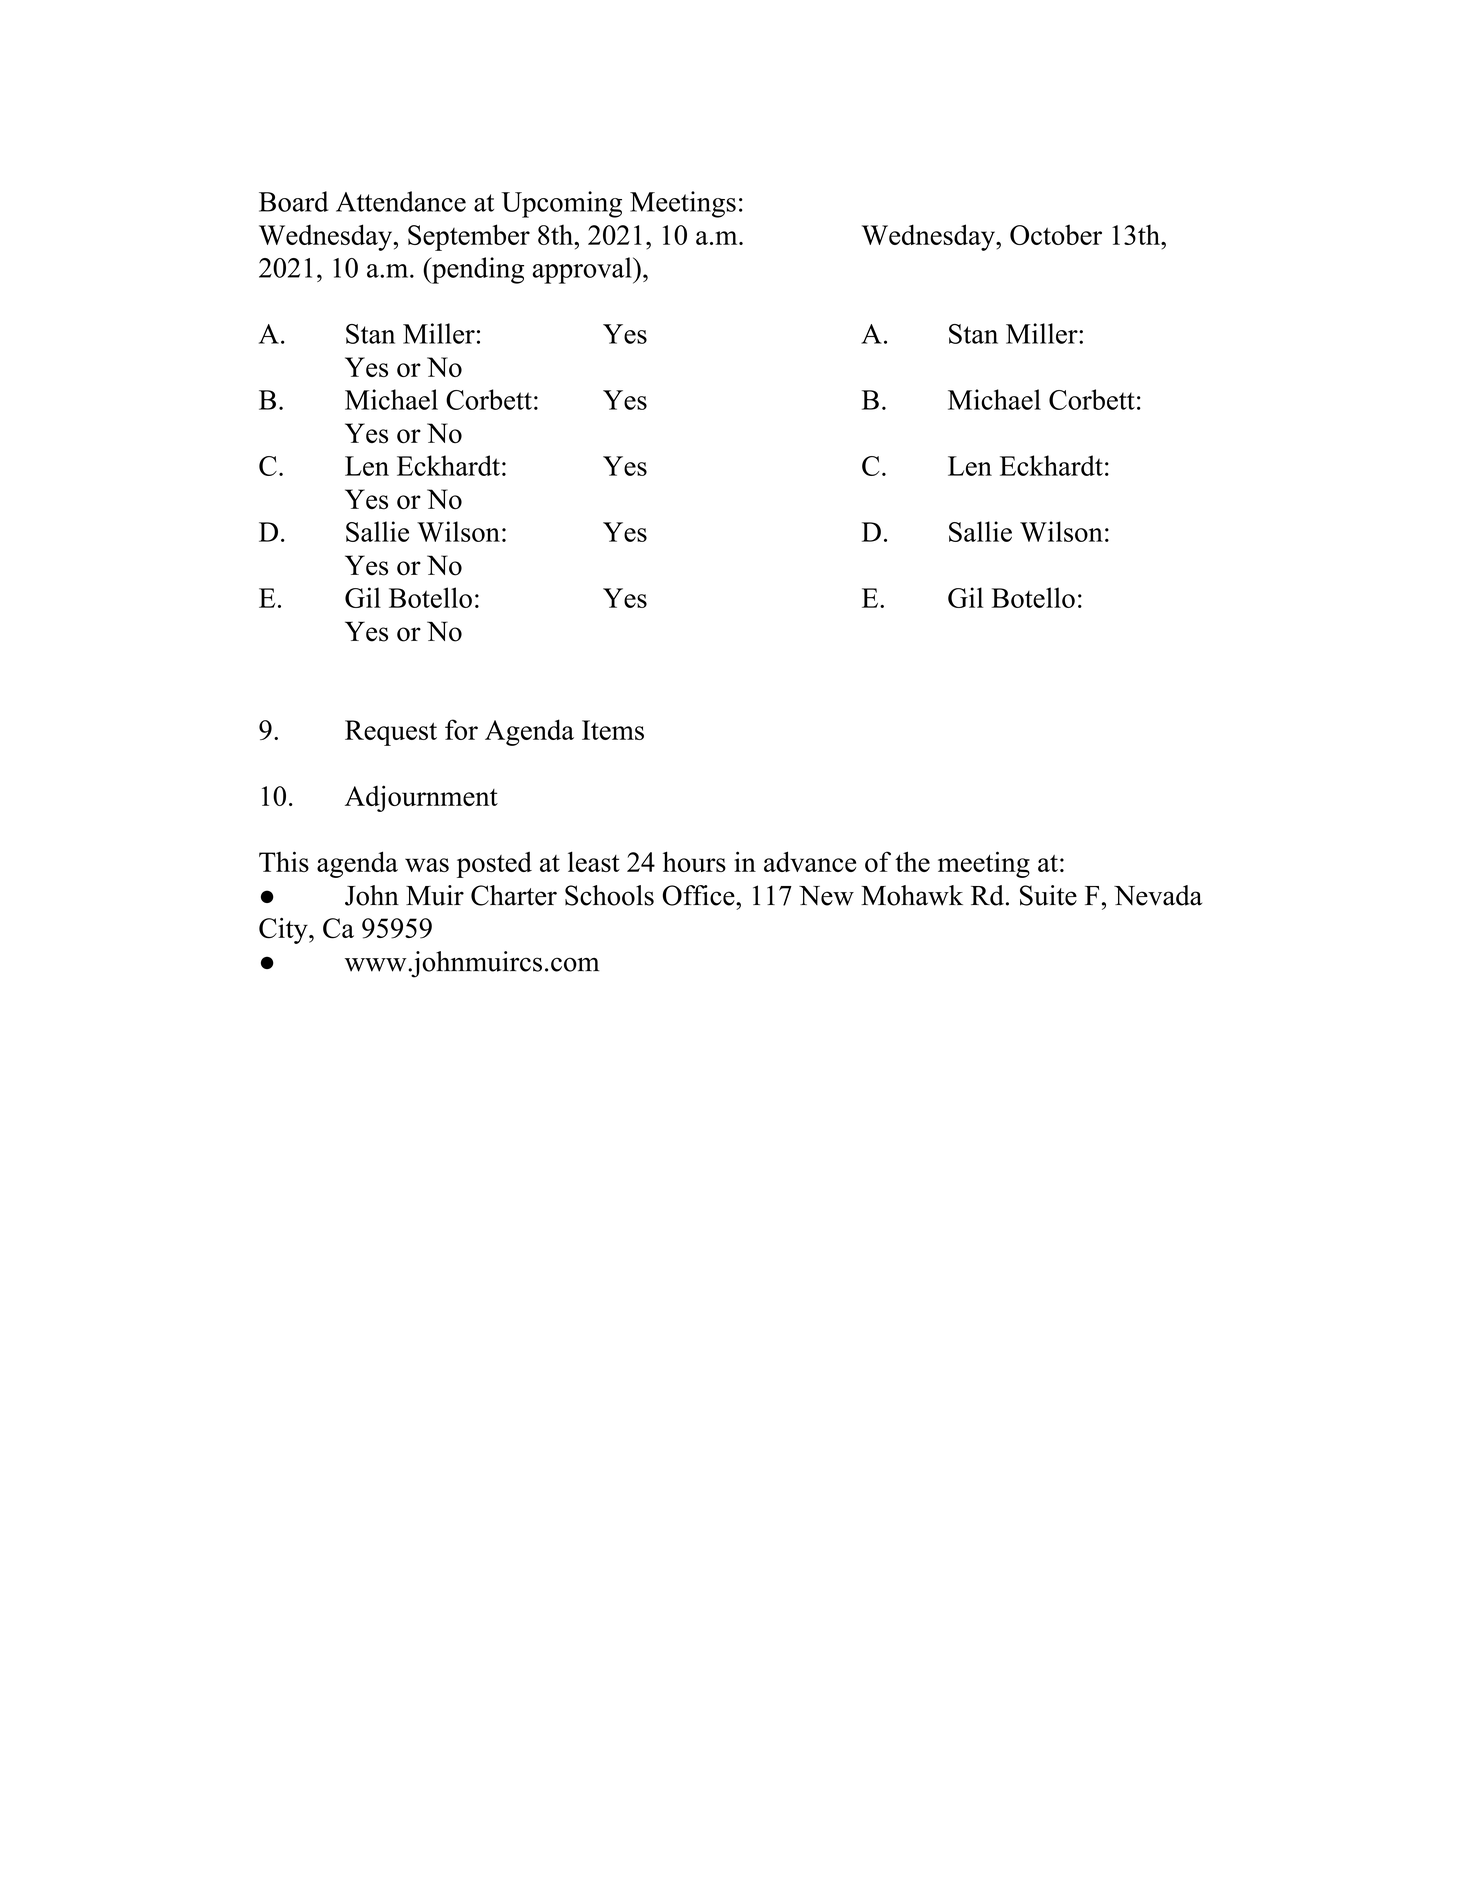 This image has height=1895, width=1464. I want to click on Upcoming, so click(561, 204).
